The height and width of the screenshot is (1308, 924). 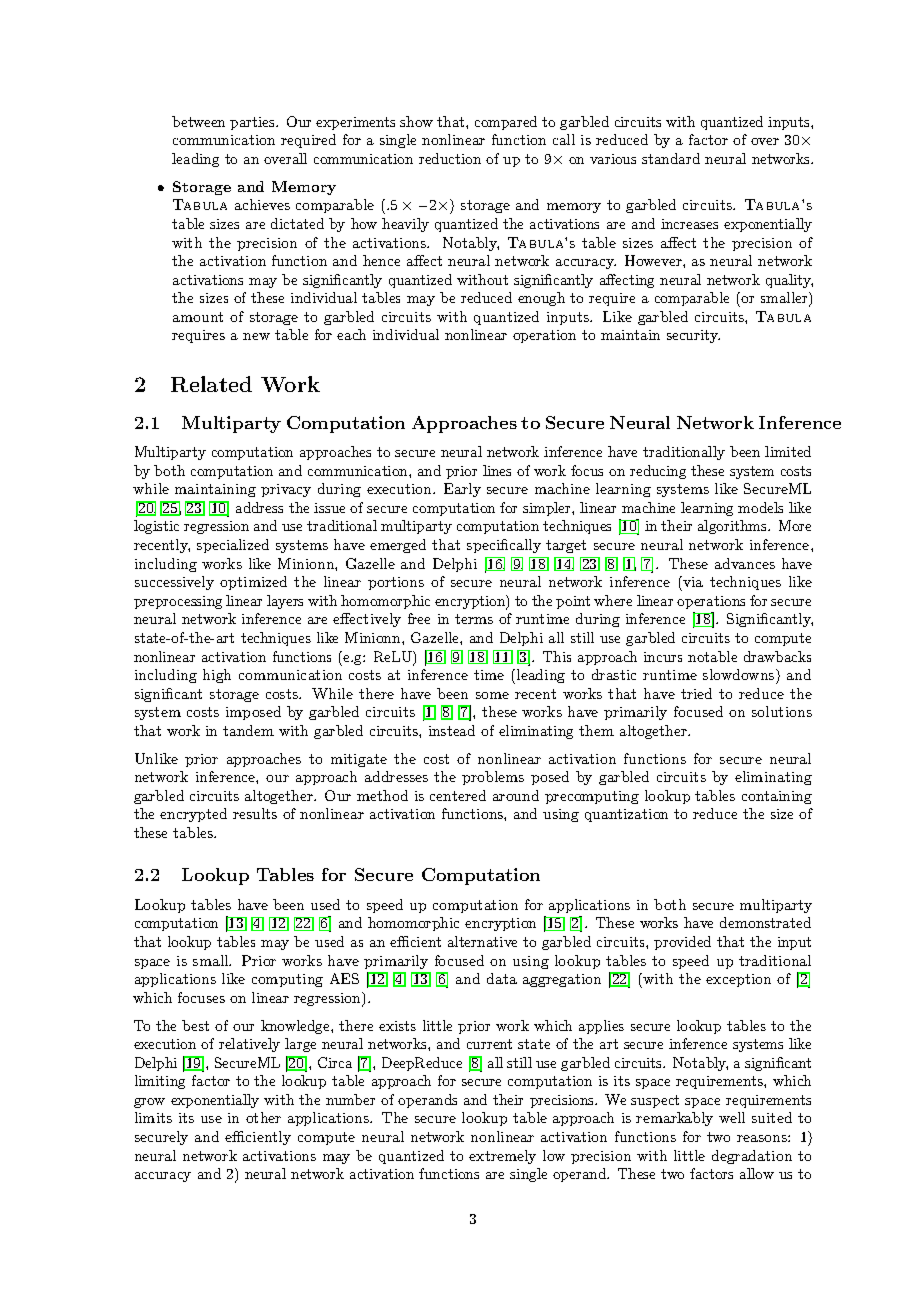 I want to click on extremely, so click(x=502, y=1157).
